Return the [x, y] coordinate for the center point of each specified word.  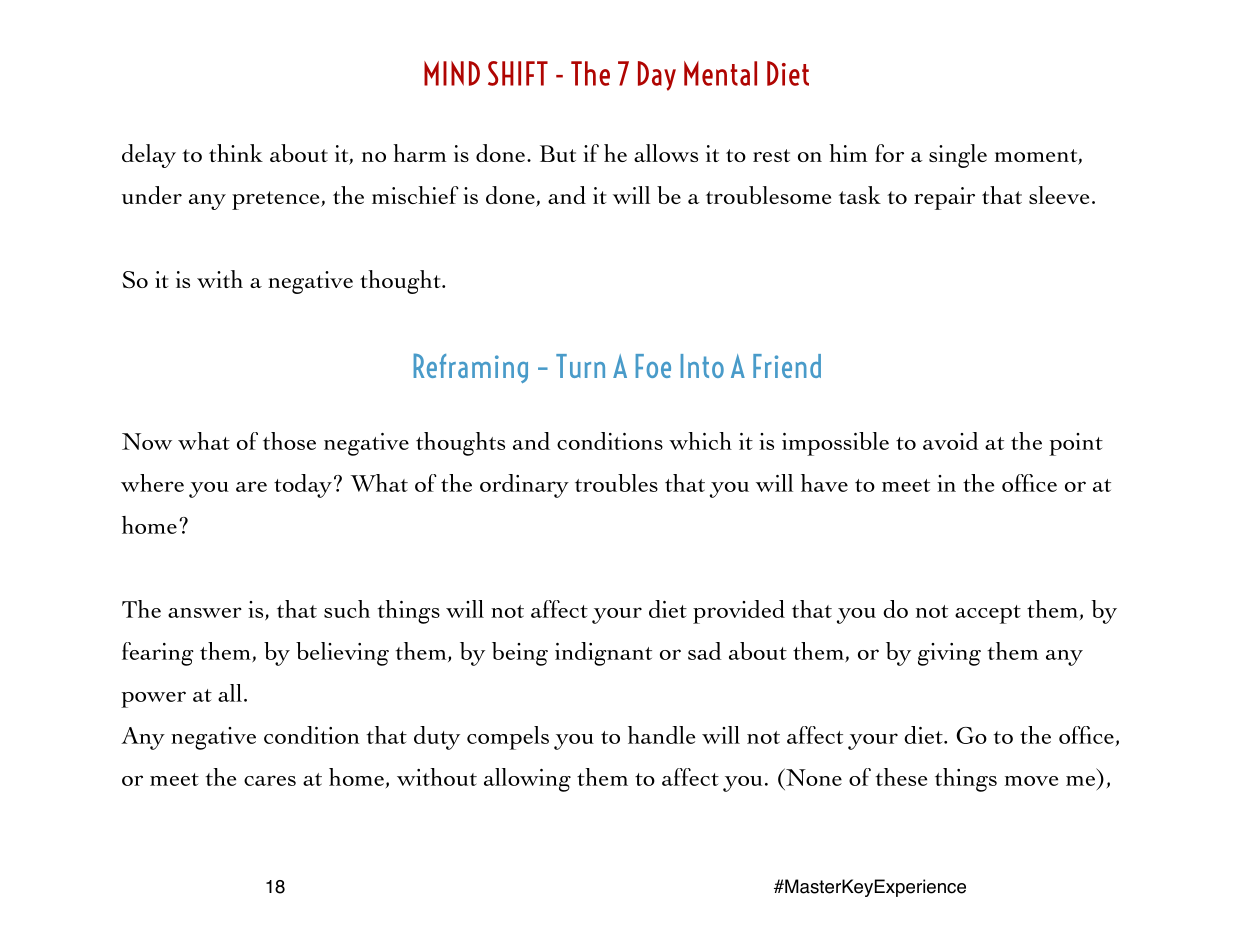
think [236, 153]
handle [661, 735]
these [901, 777]
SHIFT [518, 73]
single [958, 156]
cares [270, 780]
